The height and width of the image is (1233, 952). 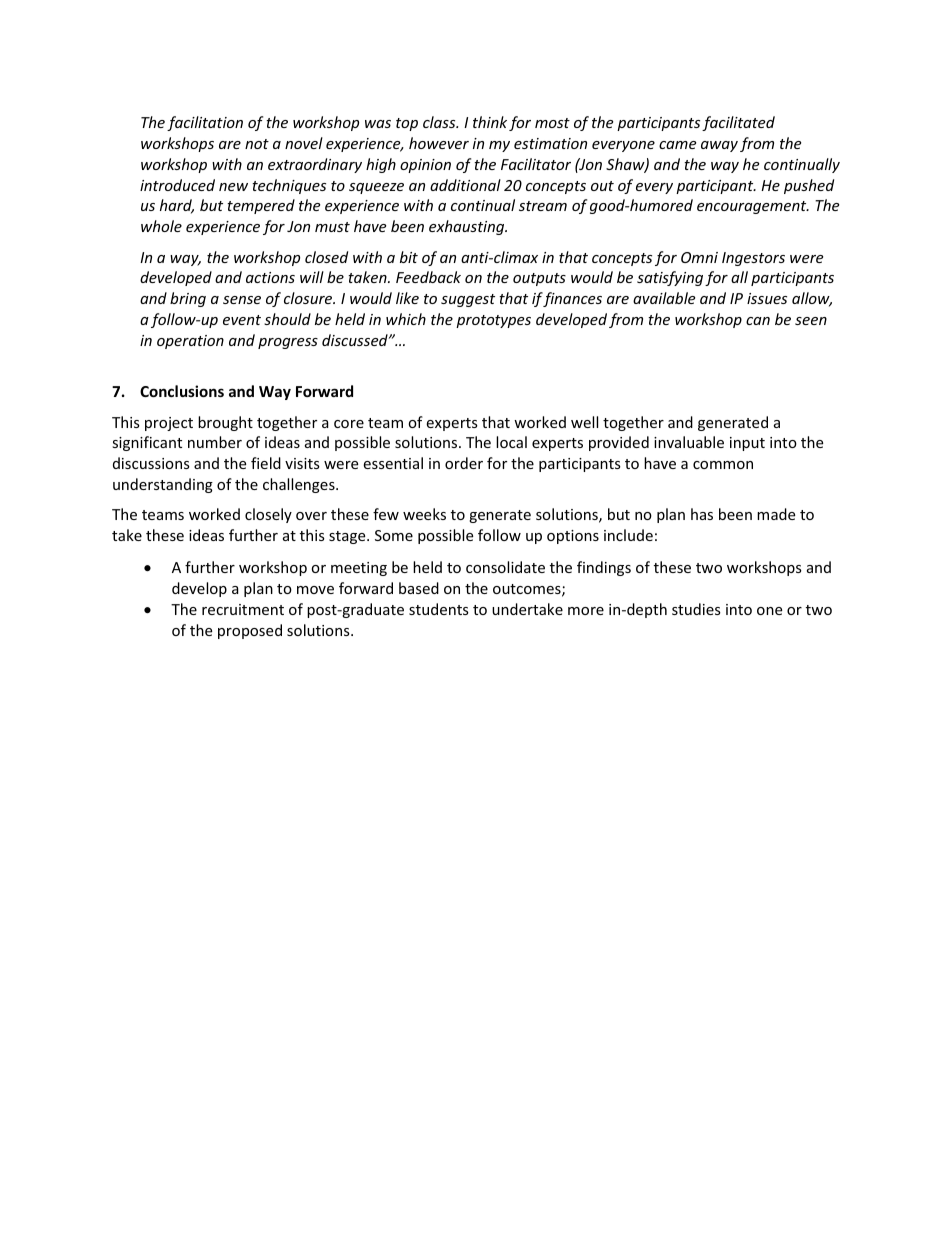 What do you see at coordinates (490, 122) in the image?
I see `think` at bounding box center [490, 122].
